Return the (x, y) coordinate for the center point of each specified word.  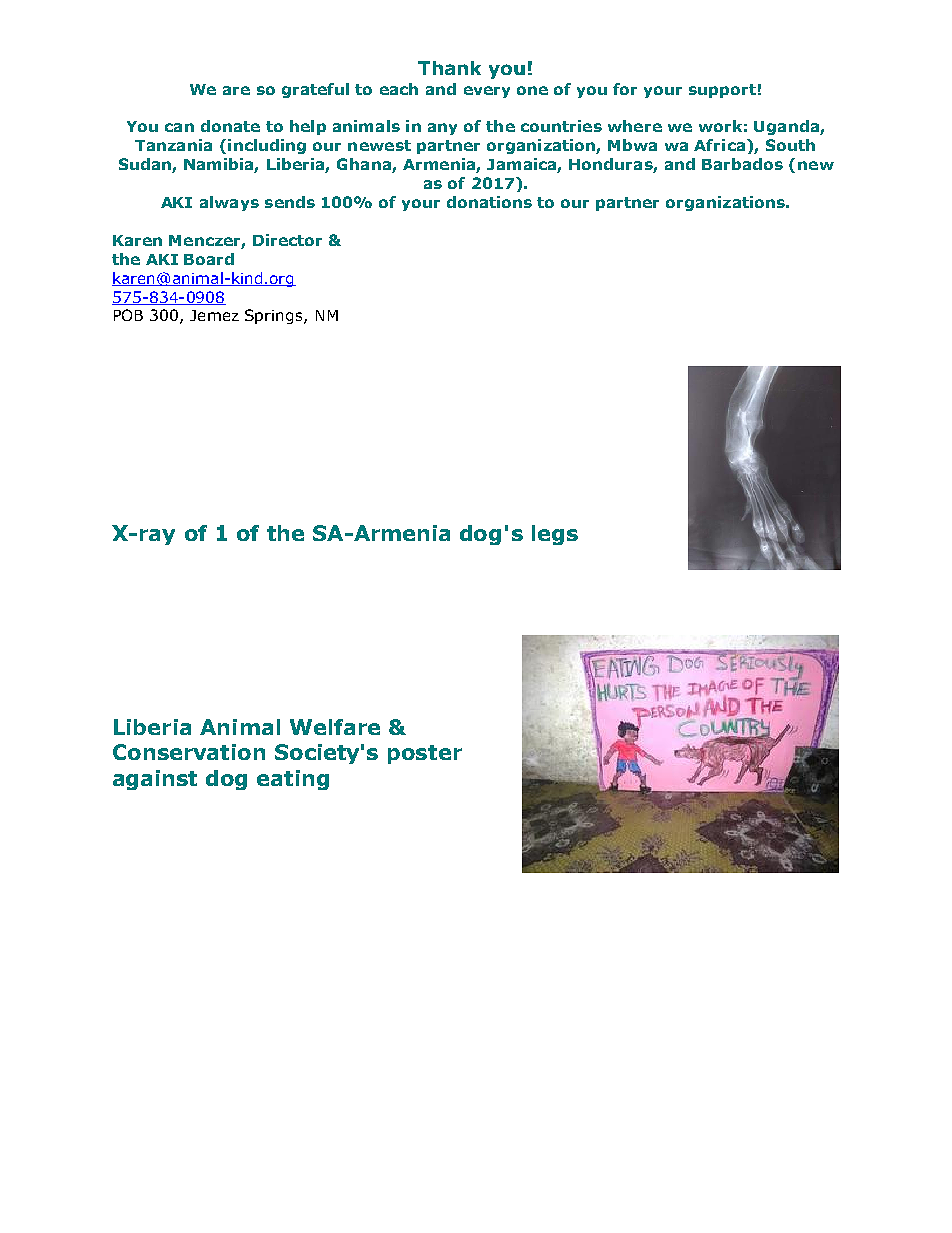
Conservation (189, 752)
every (487, 92)
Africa (719, 145)
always (229, 203)
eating (293, 780)
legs (555, 535)
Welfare (335, 727)
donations (489, 202)
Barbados (742, 164)
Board (209, 259)
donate (230, 126)
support (722, 91)
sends (290, 202)
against (155, 780)
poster (425, 754)
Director (287, 240)
